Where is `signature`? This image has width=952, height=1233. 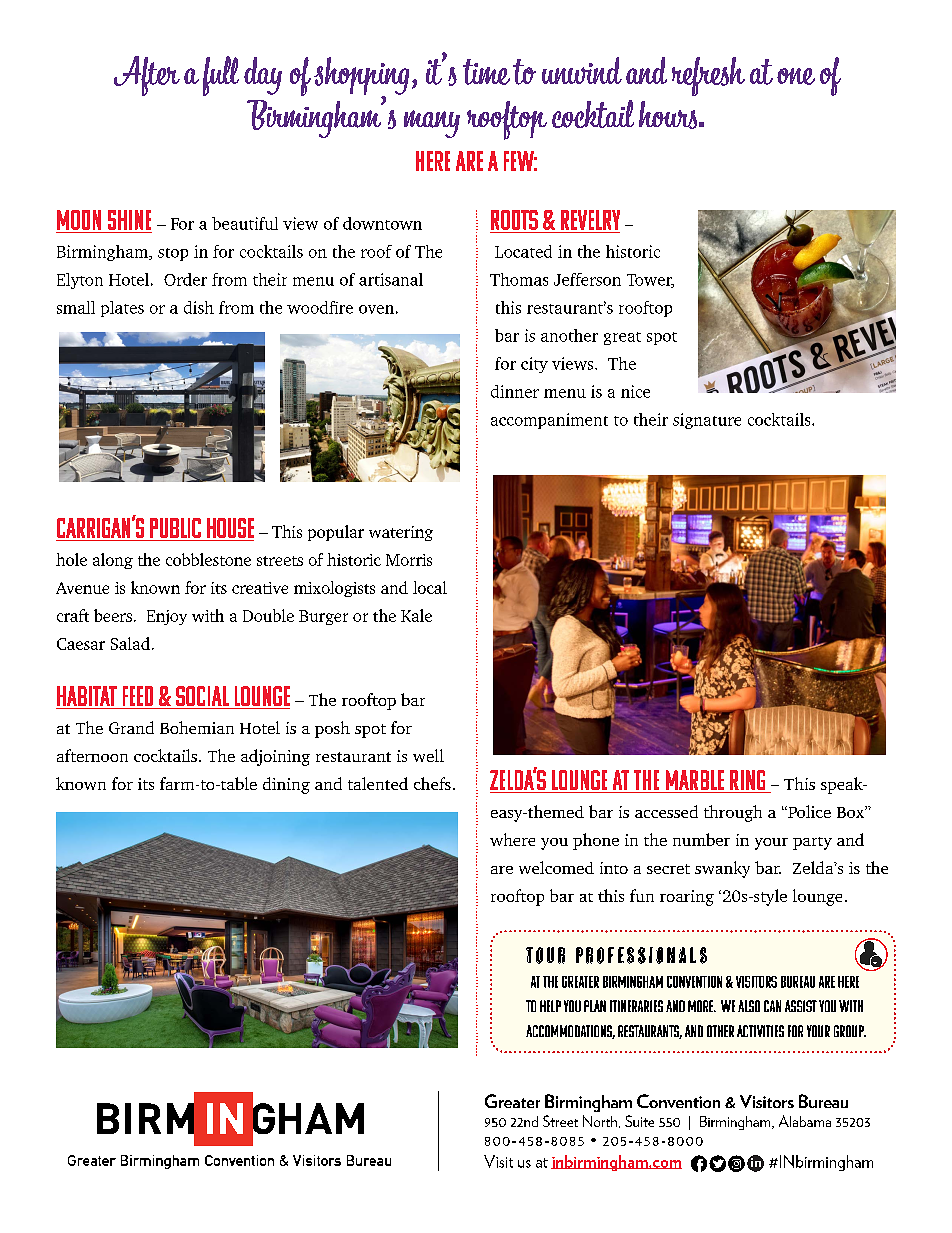 signature is located at coordinates (707, 421).
